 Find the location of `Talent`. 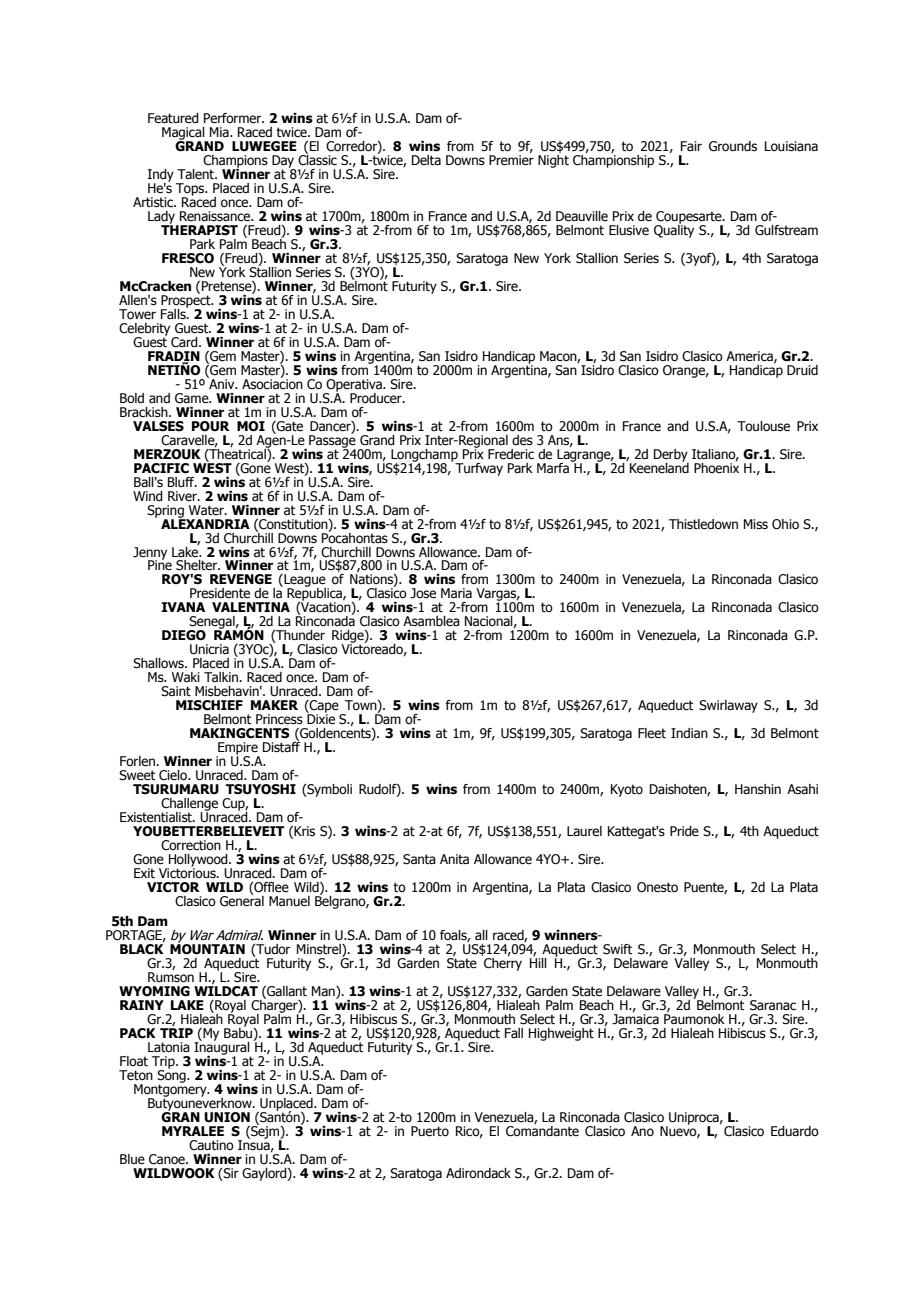

Talent is located at coordinates (196, 174).
